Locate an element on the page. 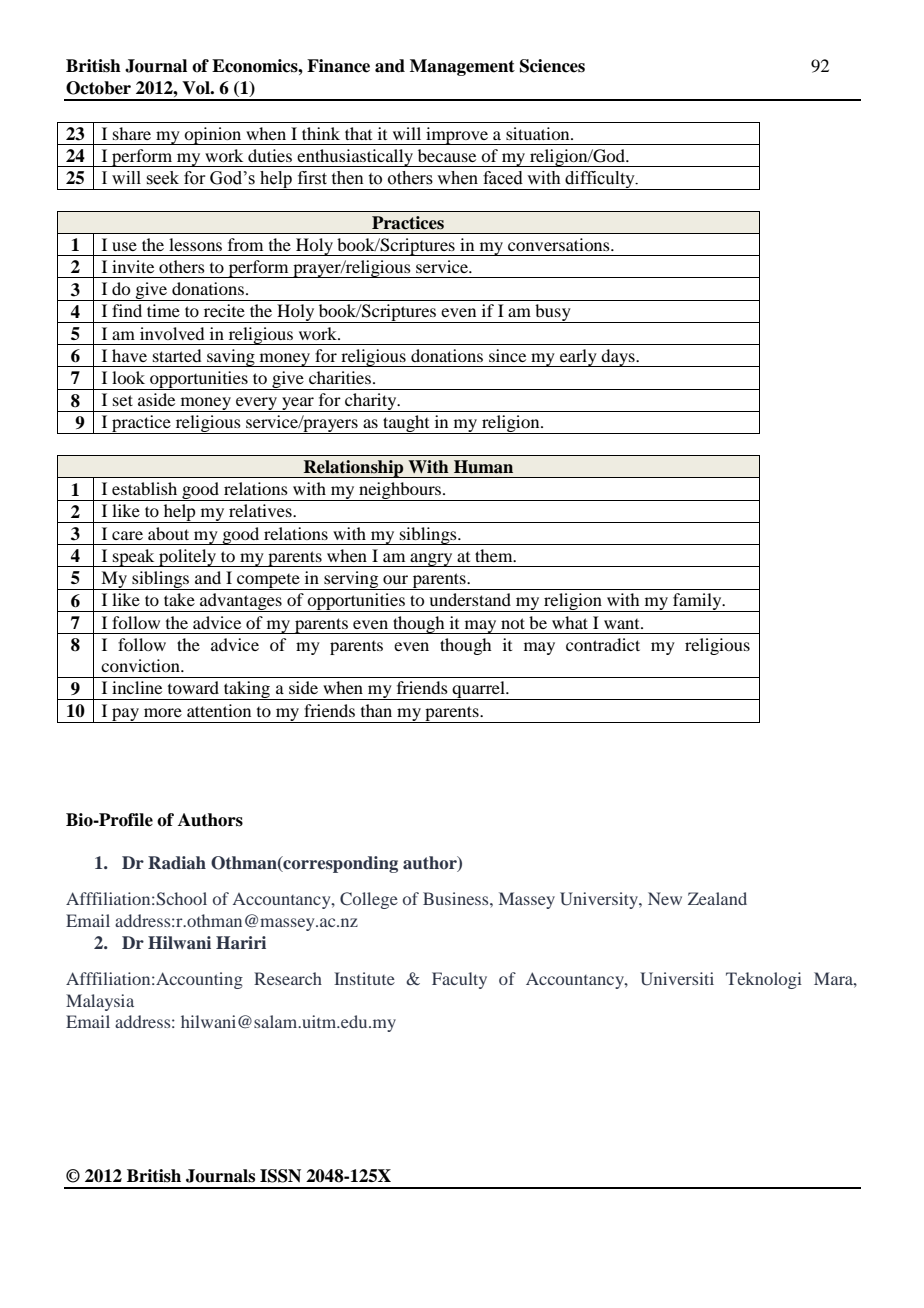 This page has width=924, height=1308. since is located at coordinates (507, 355).
